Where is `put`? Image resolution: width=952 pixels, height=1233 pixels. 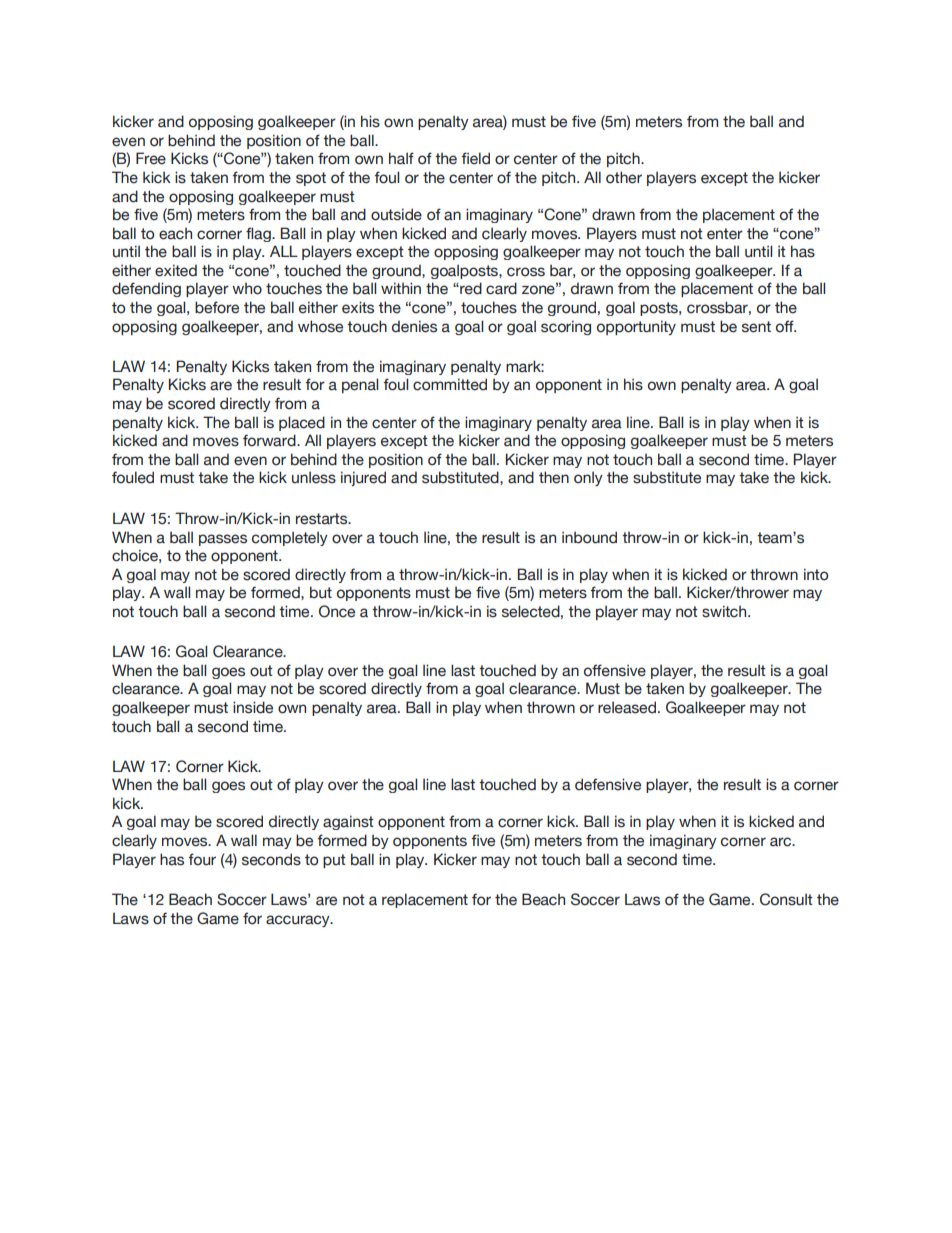
put is located at coordinates (334, 861).
